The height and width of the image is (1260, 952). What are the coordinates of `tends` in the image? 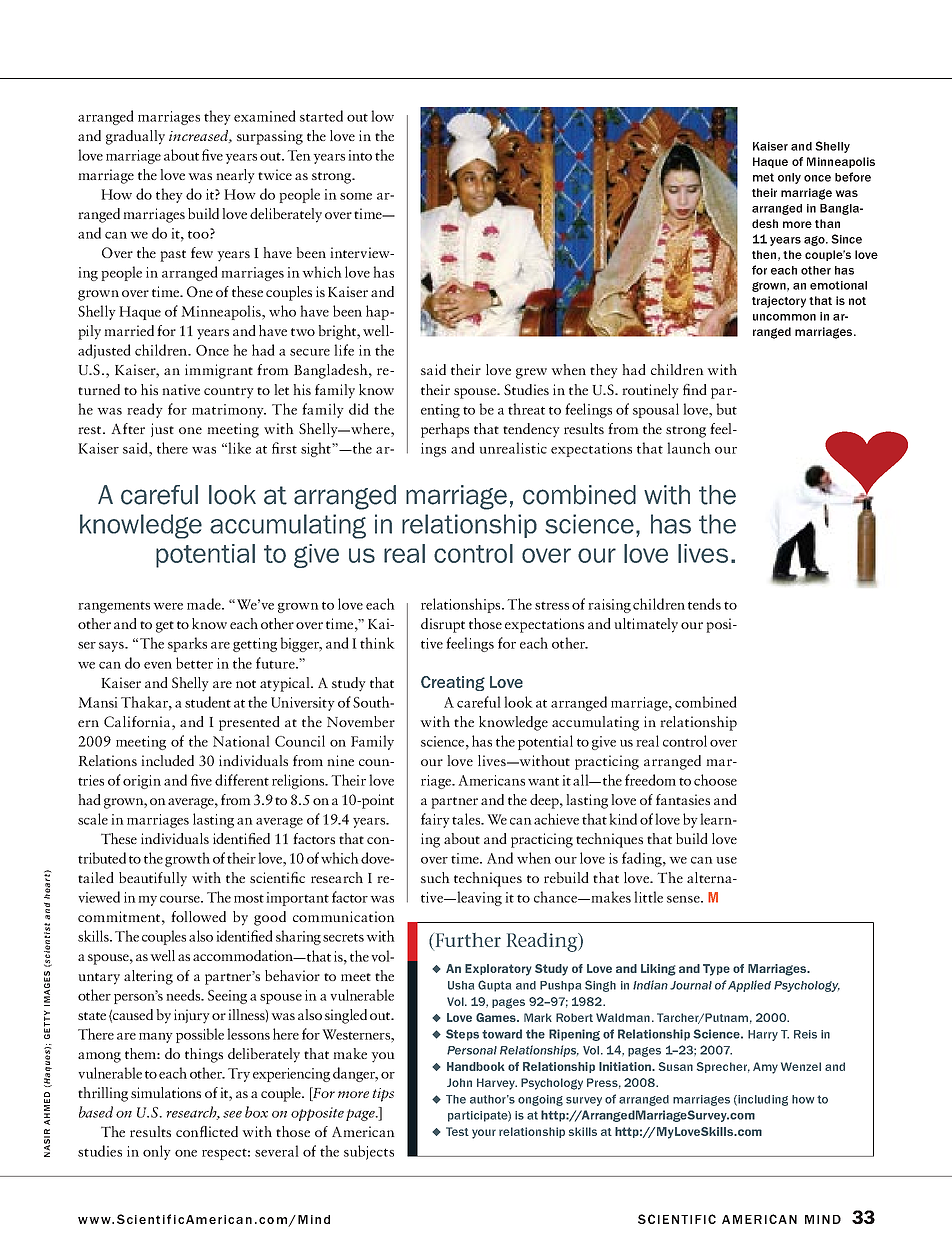 It's located at (704, 604).
